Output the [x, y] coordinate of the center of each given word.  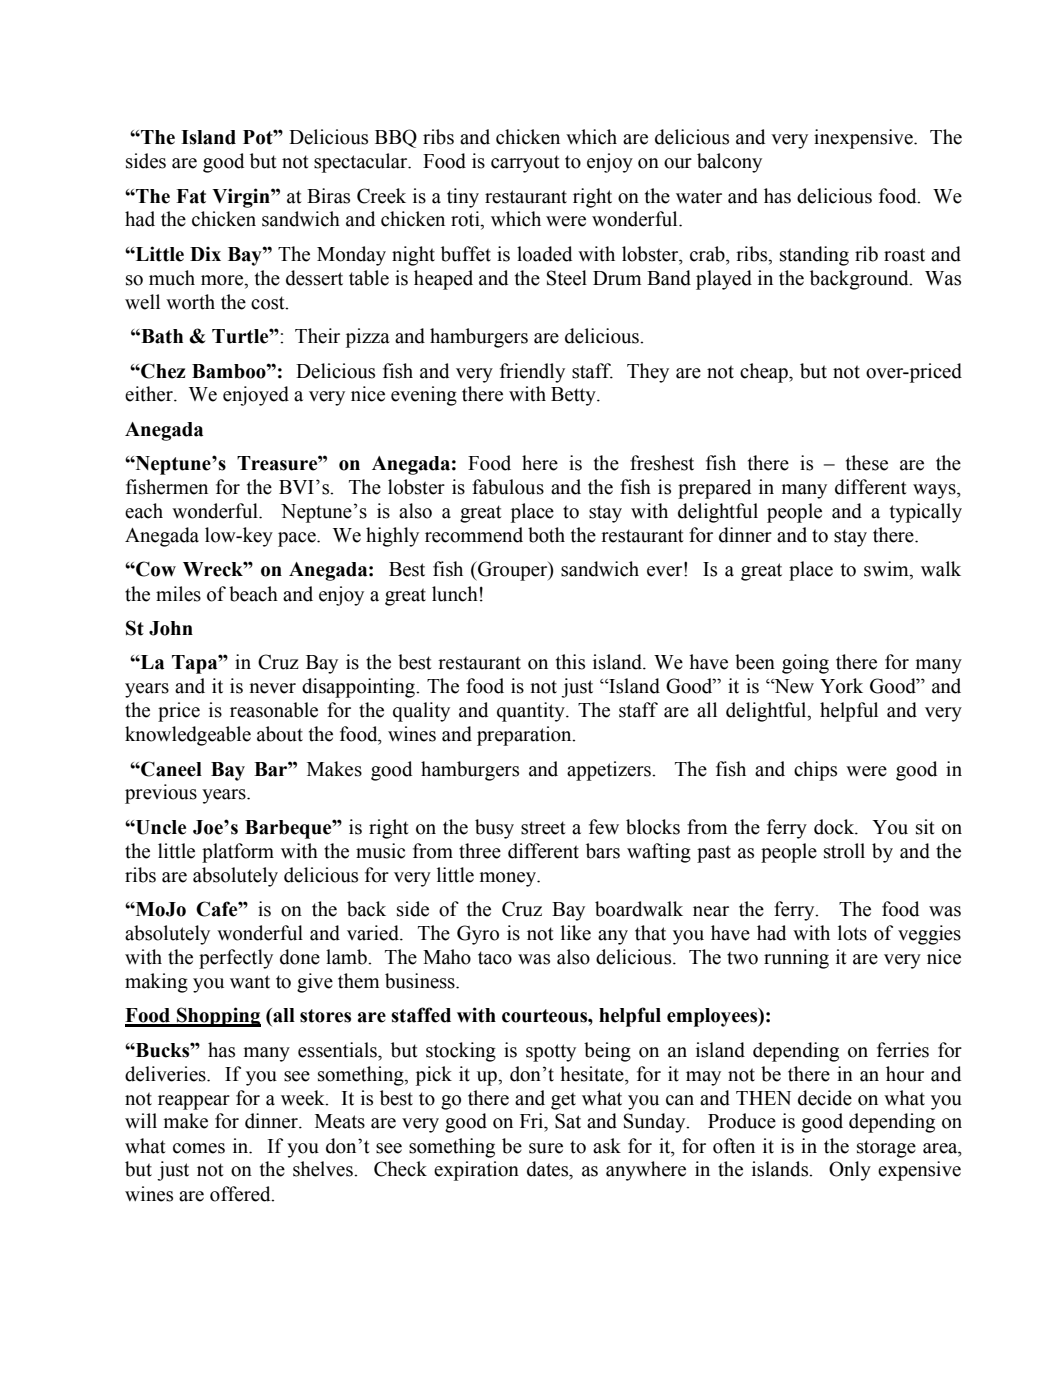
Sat [568, 1121]
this [570, 662]
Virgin [242, 198]
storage [886, 1149]
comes [199, 1148]
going [805, 664]
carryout [525, 164]
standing [814, 256]
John [171, 628]
